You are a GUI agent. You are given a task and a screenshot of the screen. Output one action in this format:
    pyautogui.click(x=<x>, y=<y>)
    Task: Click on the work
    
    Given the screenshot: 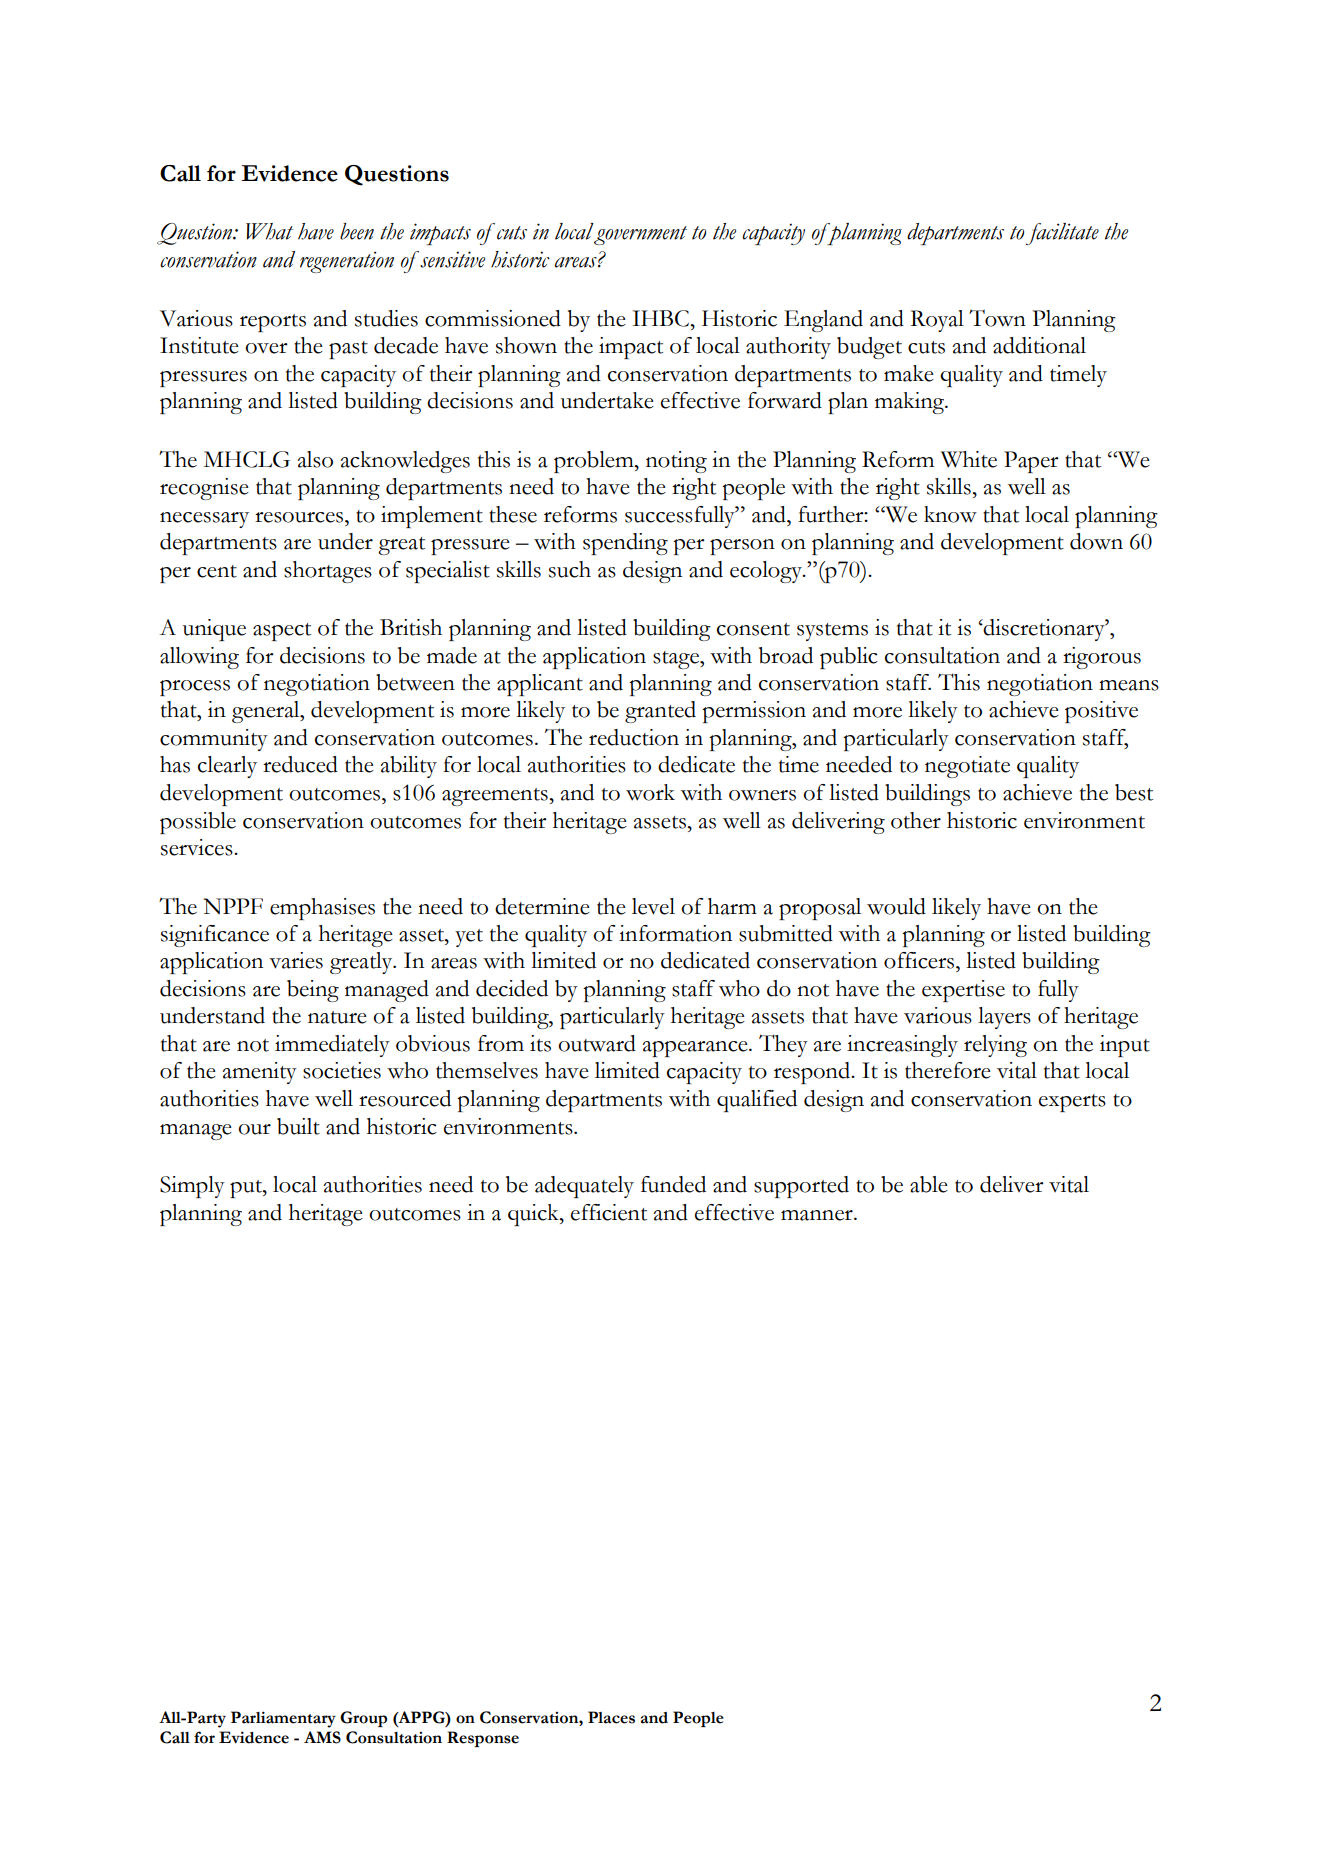 What is the action you would take?
    pyautogui.click(x=650, y=792)
